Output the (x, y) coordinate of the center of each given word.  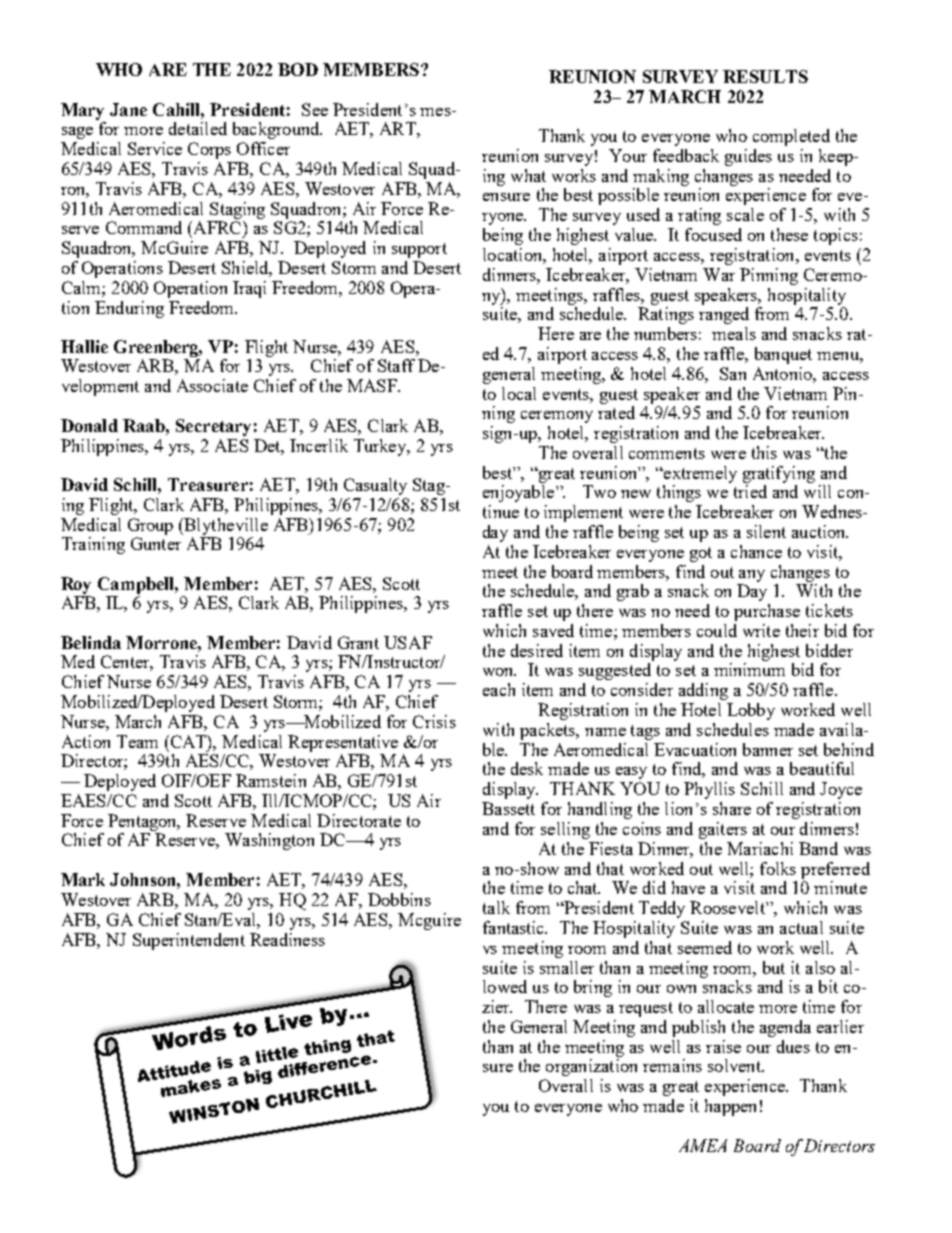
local (519, 393)
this (764, 452)
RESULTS (765, 76)
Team (137, 741)
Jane (128, 109)
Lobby (751, 711)
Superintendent (189, 941)
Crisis (434, 721)
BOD (298, 69)
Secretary (213, 427)
